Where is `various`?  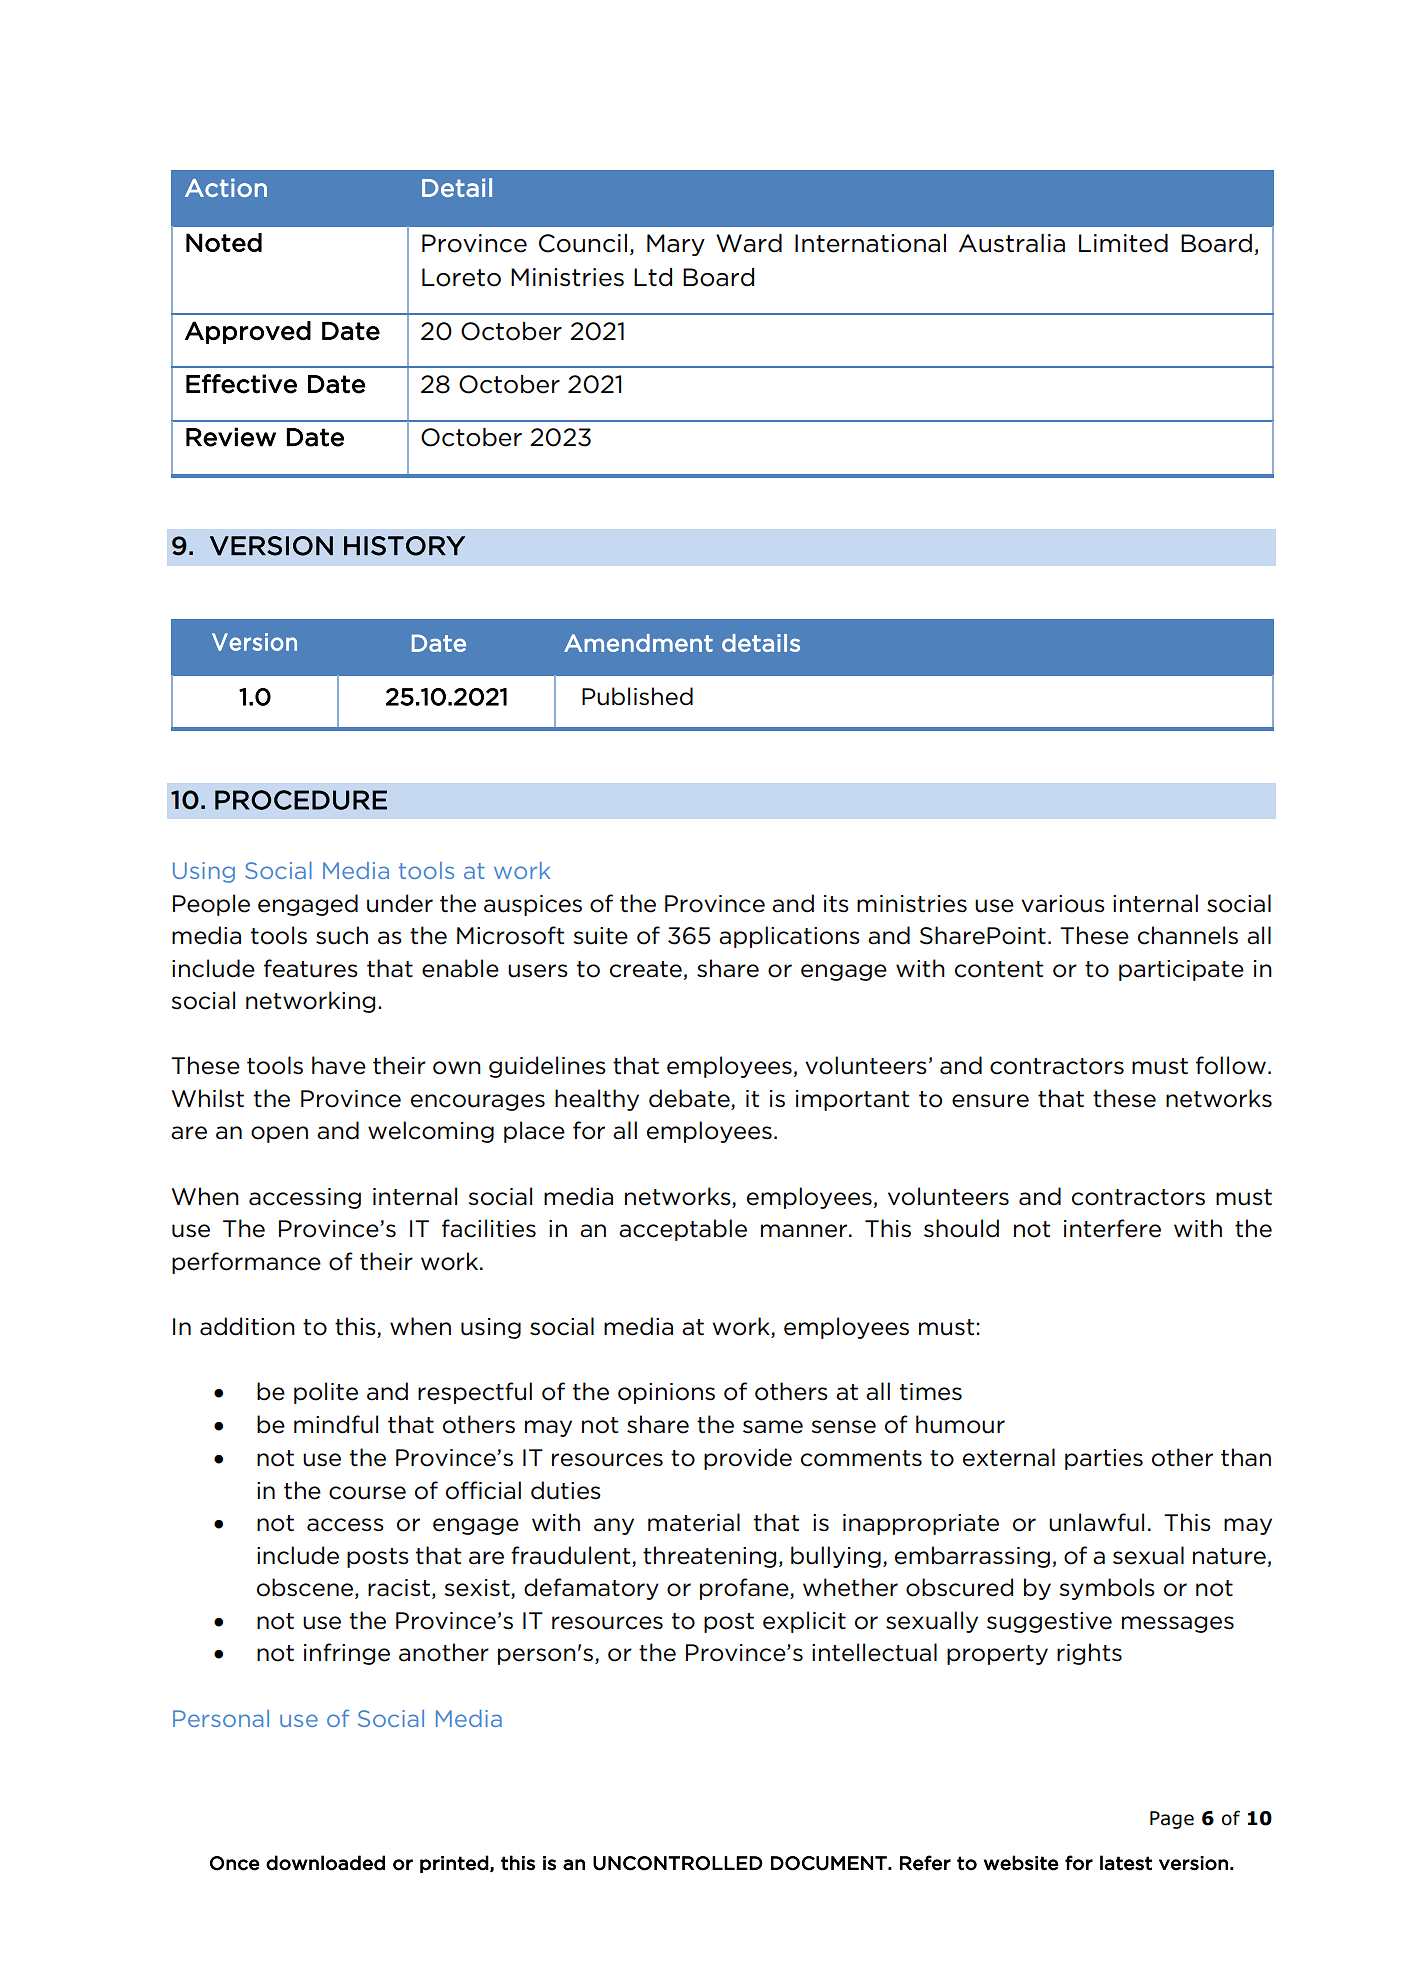
various is located at coordinates (1063, 904).
